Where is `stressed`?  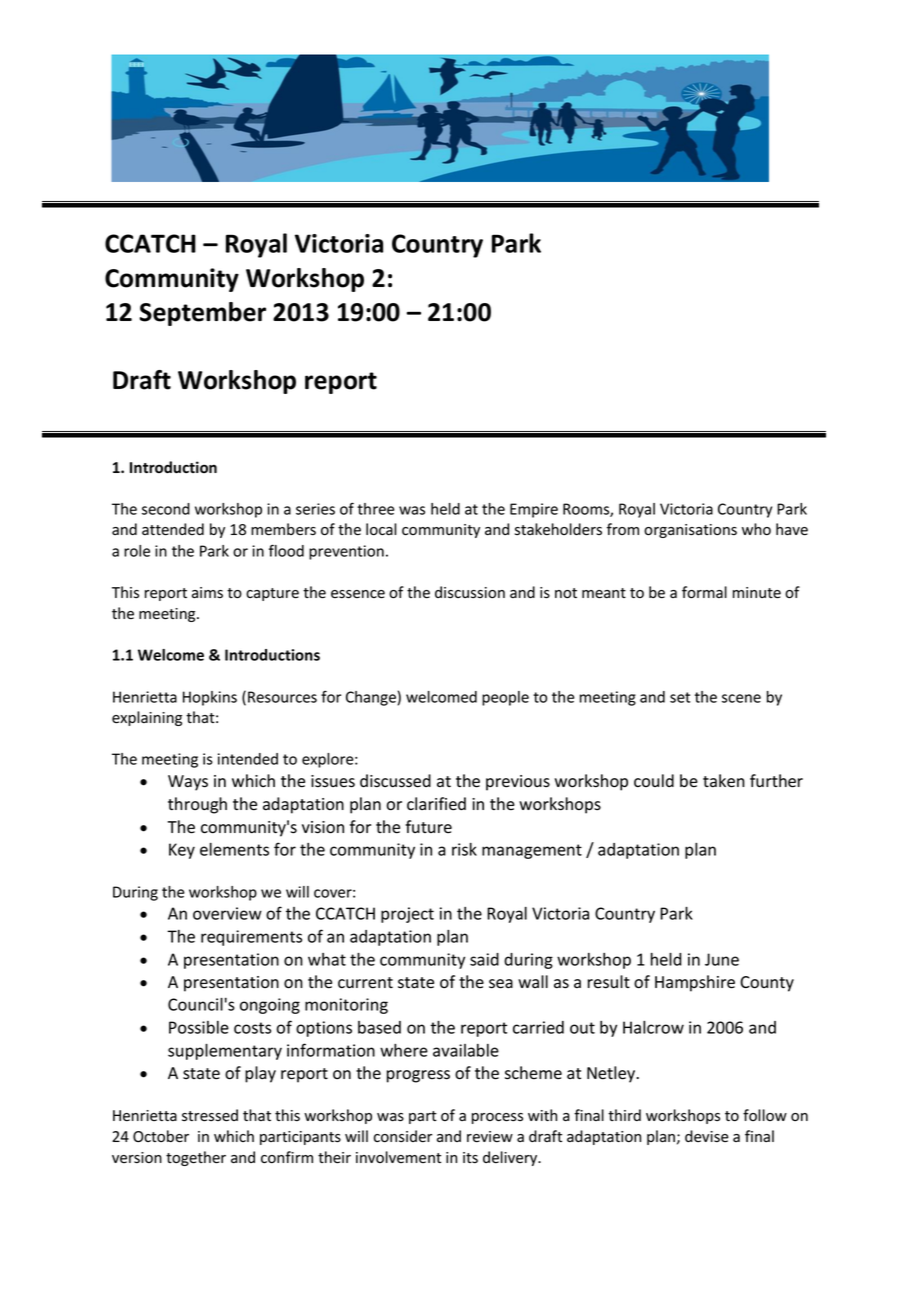 stressed is located at coordinates (210, 1115).
